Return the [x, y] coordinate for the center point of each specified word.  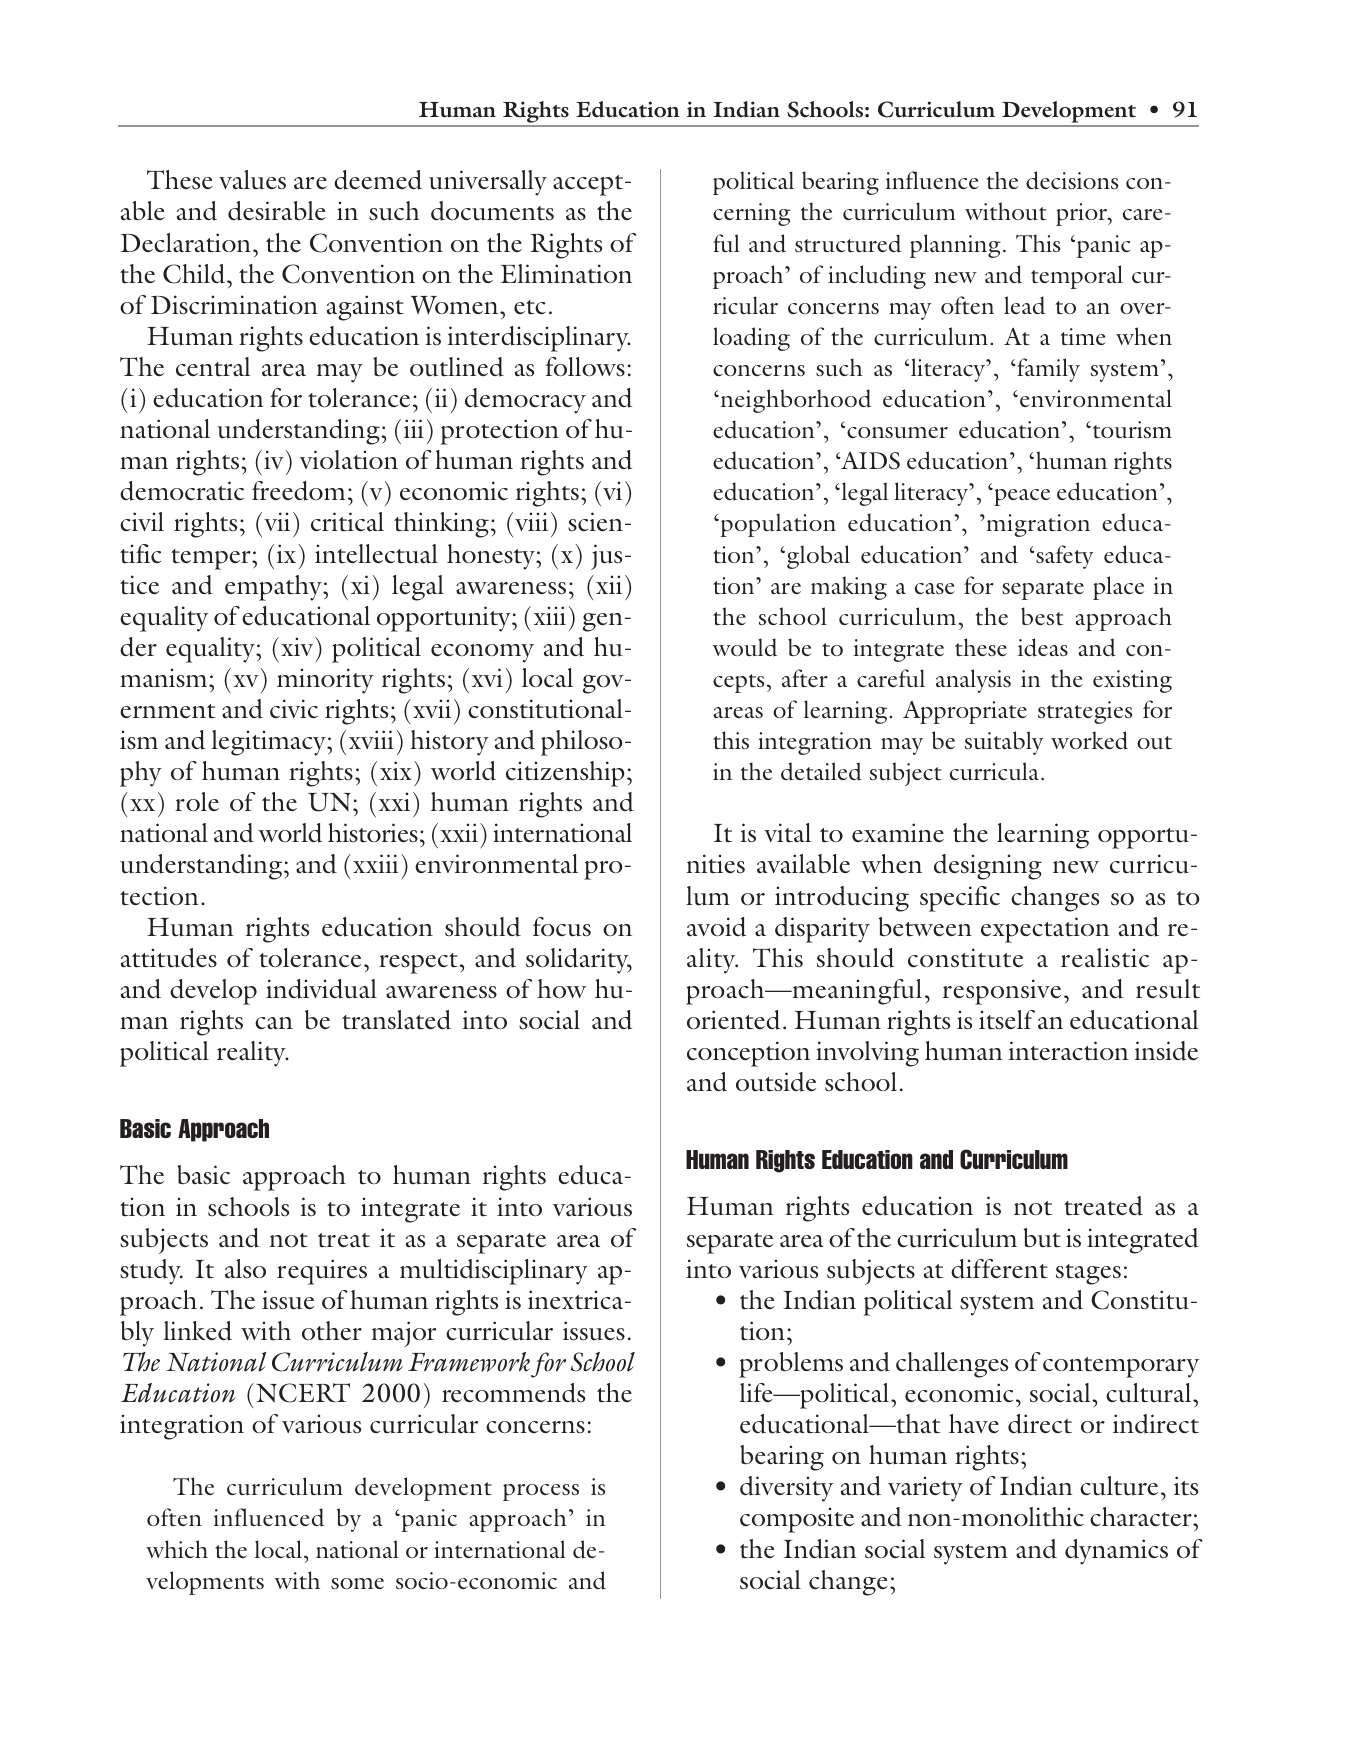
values [252, 180]
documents [492, 211]
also [245, 1269]
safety [1065, 557]
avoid [716, 927]
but [1042, 1238]
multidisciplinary [494, 1272]
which [177, 1549]
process [541, 1492]
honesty [492, 557]
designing [988, 867]
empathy [274, 588]
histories [373, 833]
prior [1083, 214]
